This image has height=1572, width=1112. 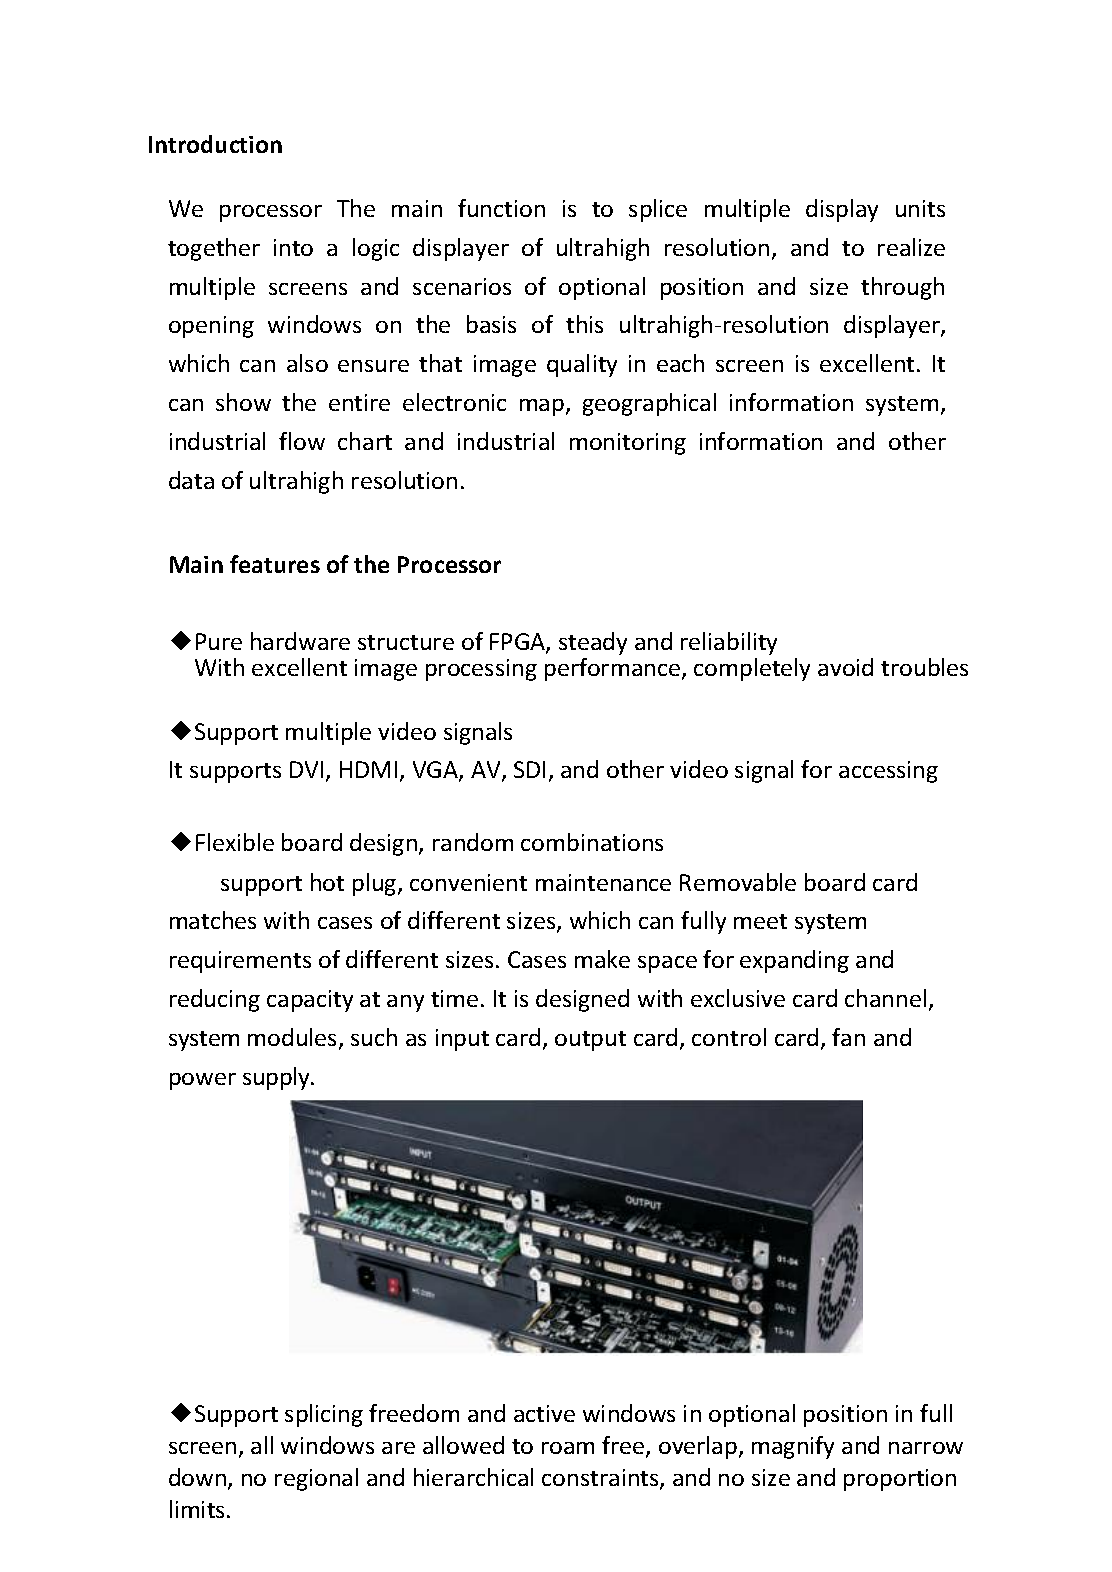 What do you see at coordinates (845, 667) in the image?
I see `avoid` at bounding box center [845, 667].
